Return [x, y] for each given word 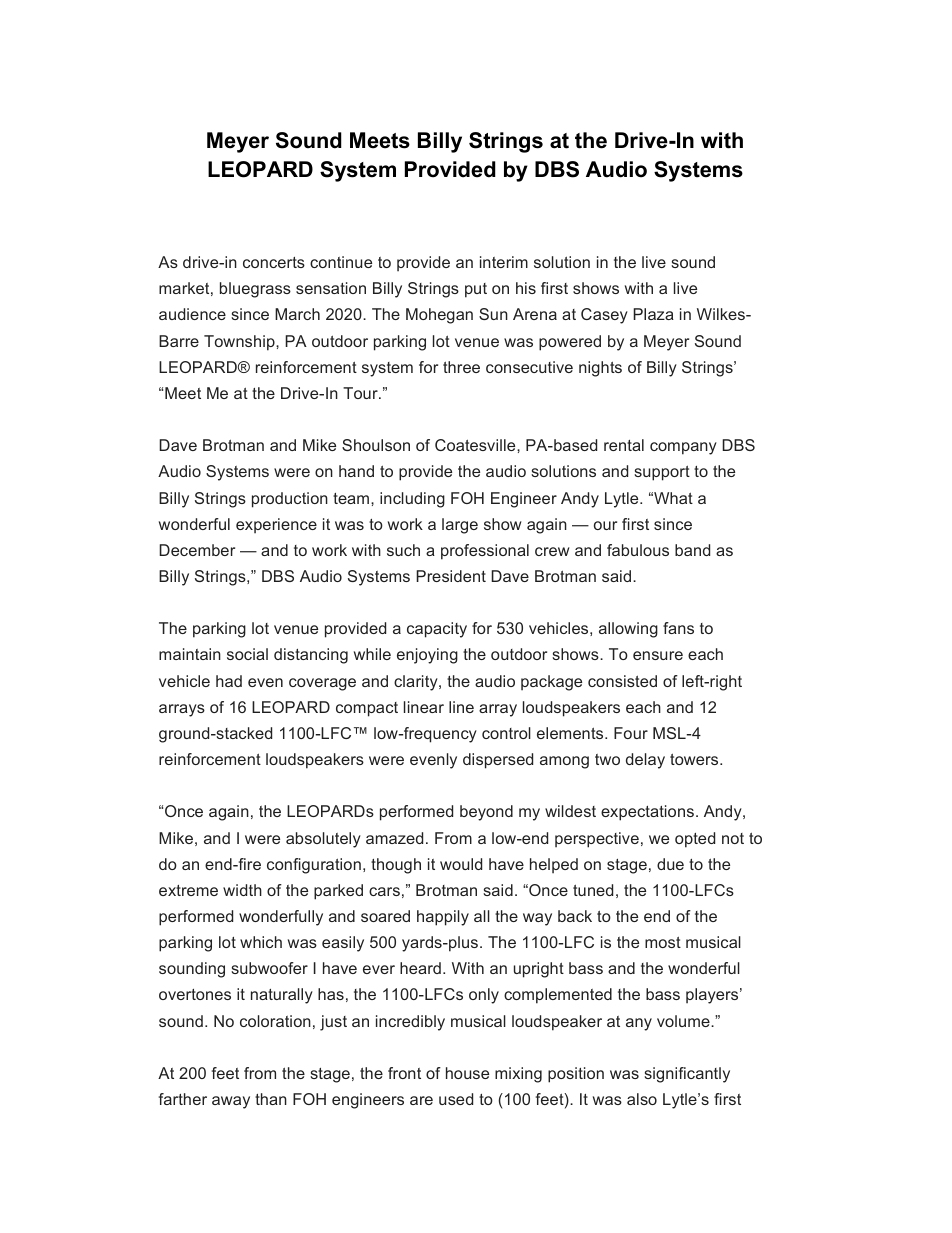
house [467, 1073]
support [662, 473]
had [229, 681]
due [670, 864]
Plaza [653, 314]
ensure [658, 655]
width [242, 890]
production [290, 500]
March [297, 314]
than [271, 1099]
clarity [417, 683]
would [461, 864]
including [412, 500]
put [476, 290]
